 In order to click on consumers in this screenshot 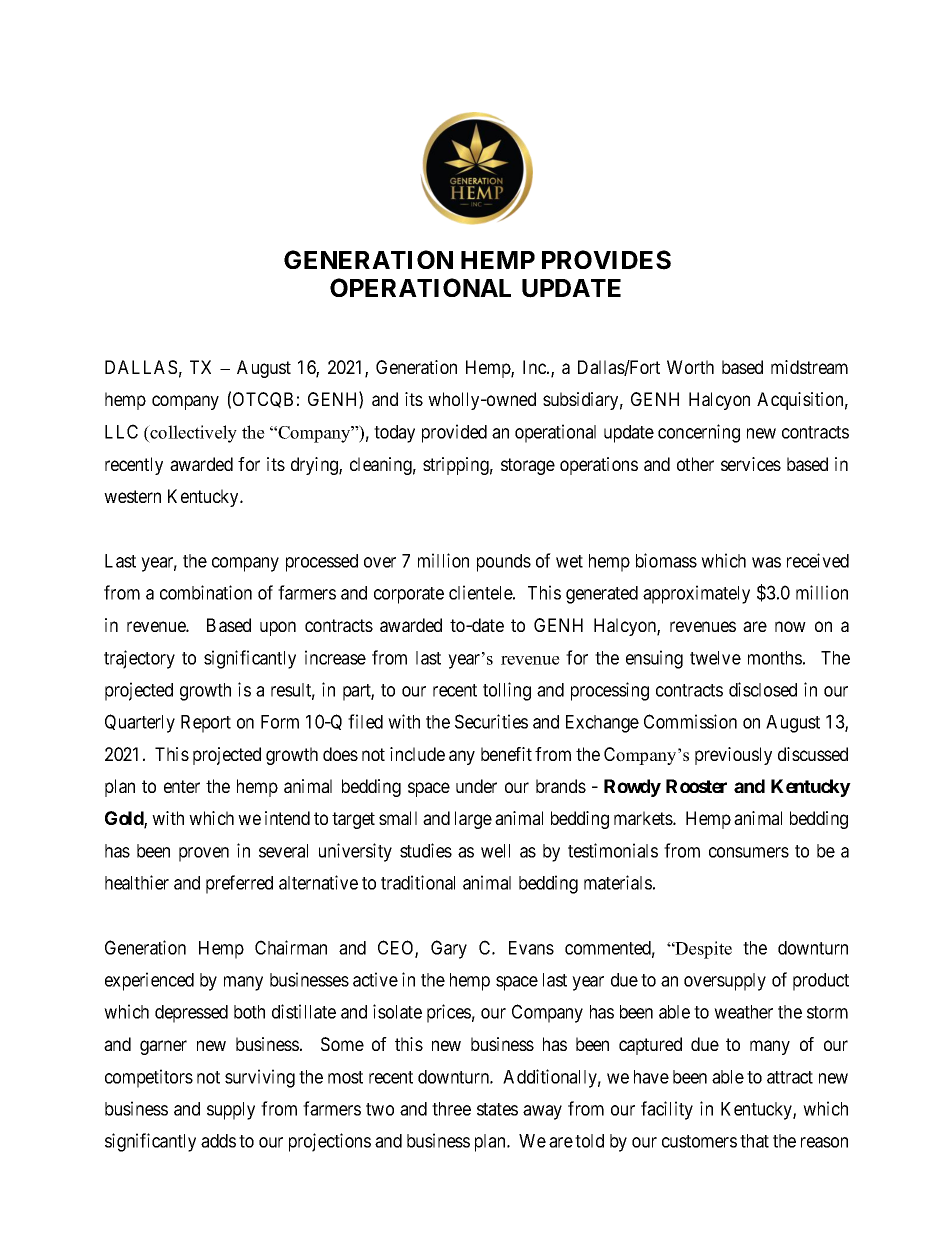, I will do `click(749, 852)`.
